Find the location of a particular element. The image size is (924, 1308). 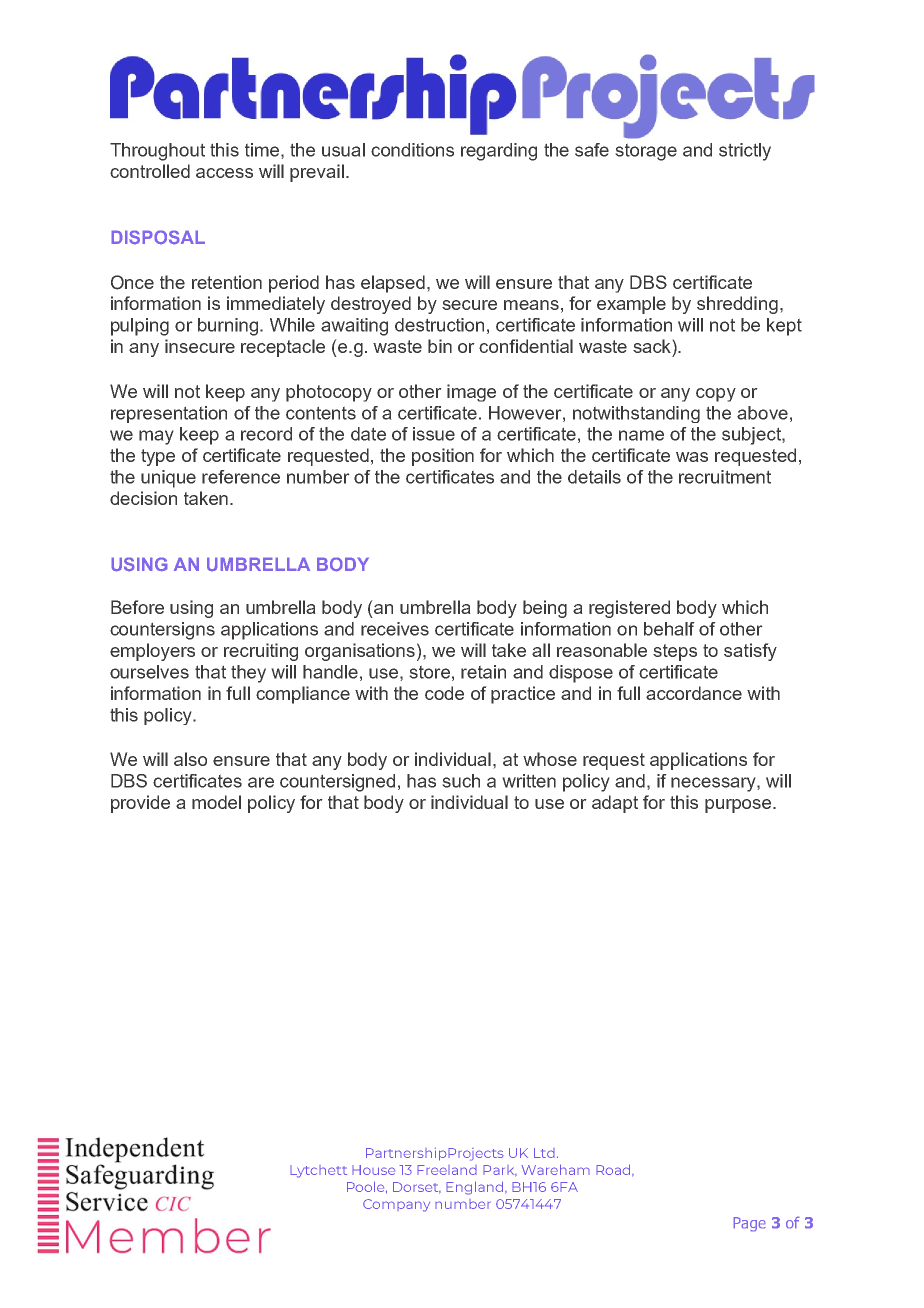

model is located at coordinates (216, 802).
